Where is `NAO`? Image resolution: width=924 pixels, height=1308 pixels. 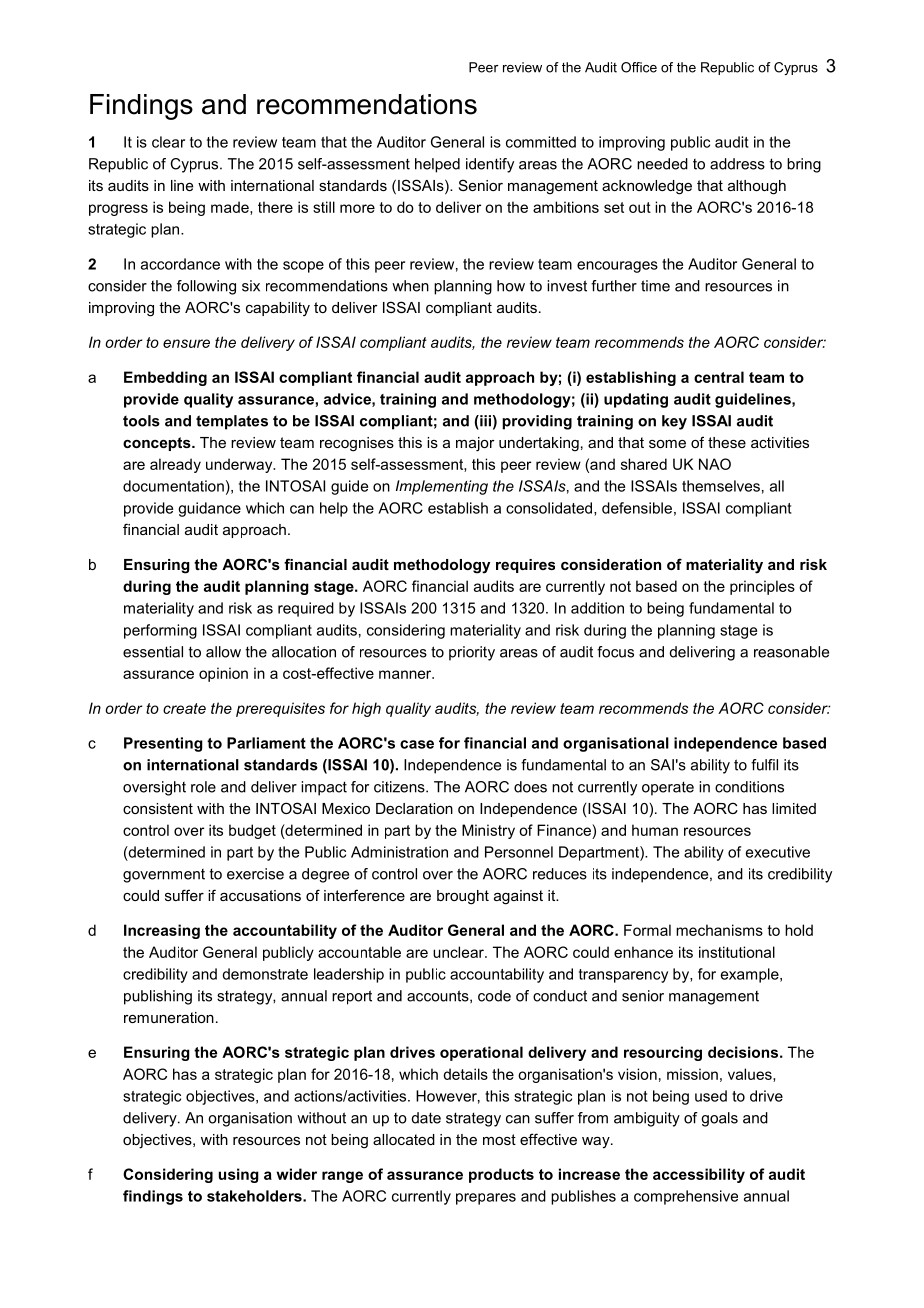 NAO is located at coordinates (715, 464).
